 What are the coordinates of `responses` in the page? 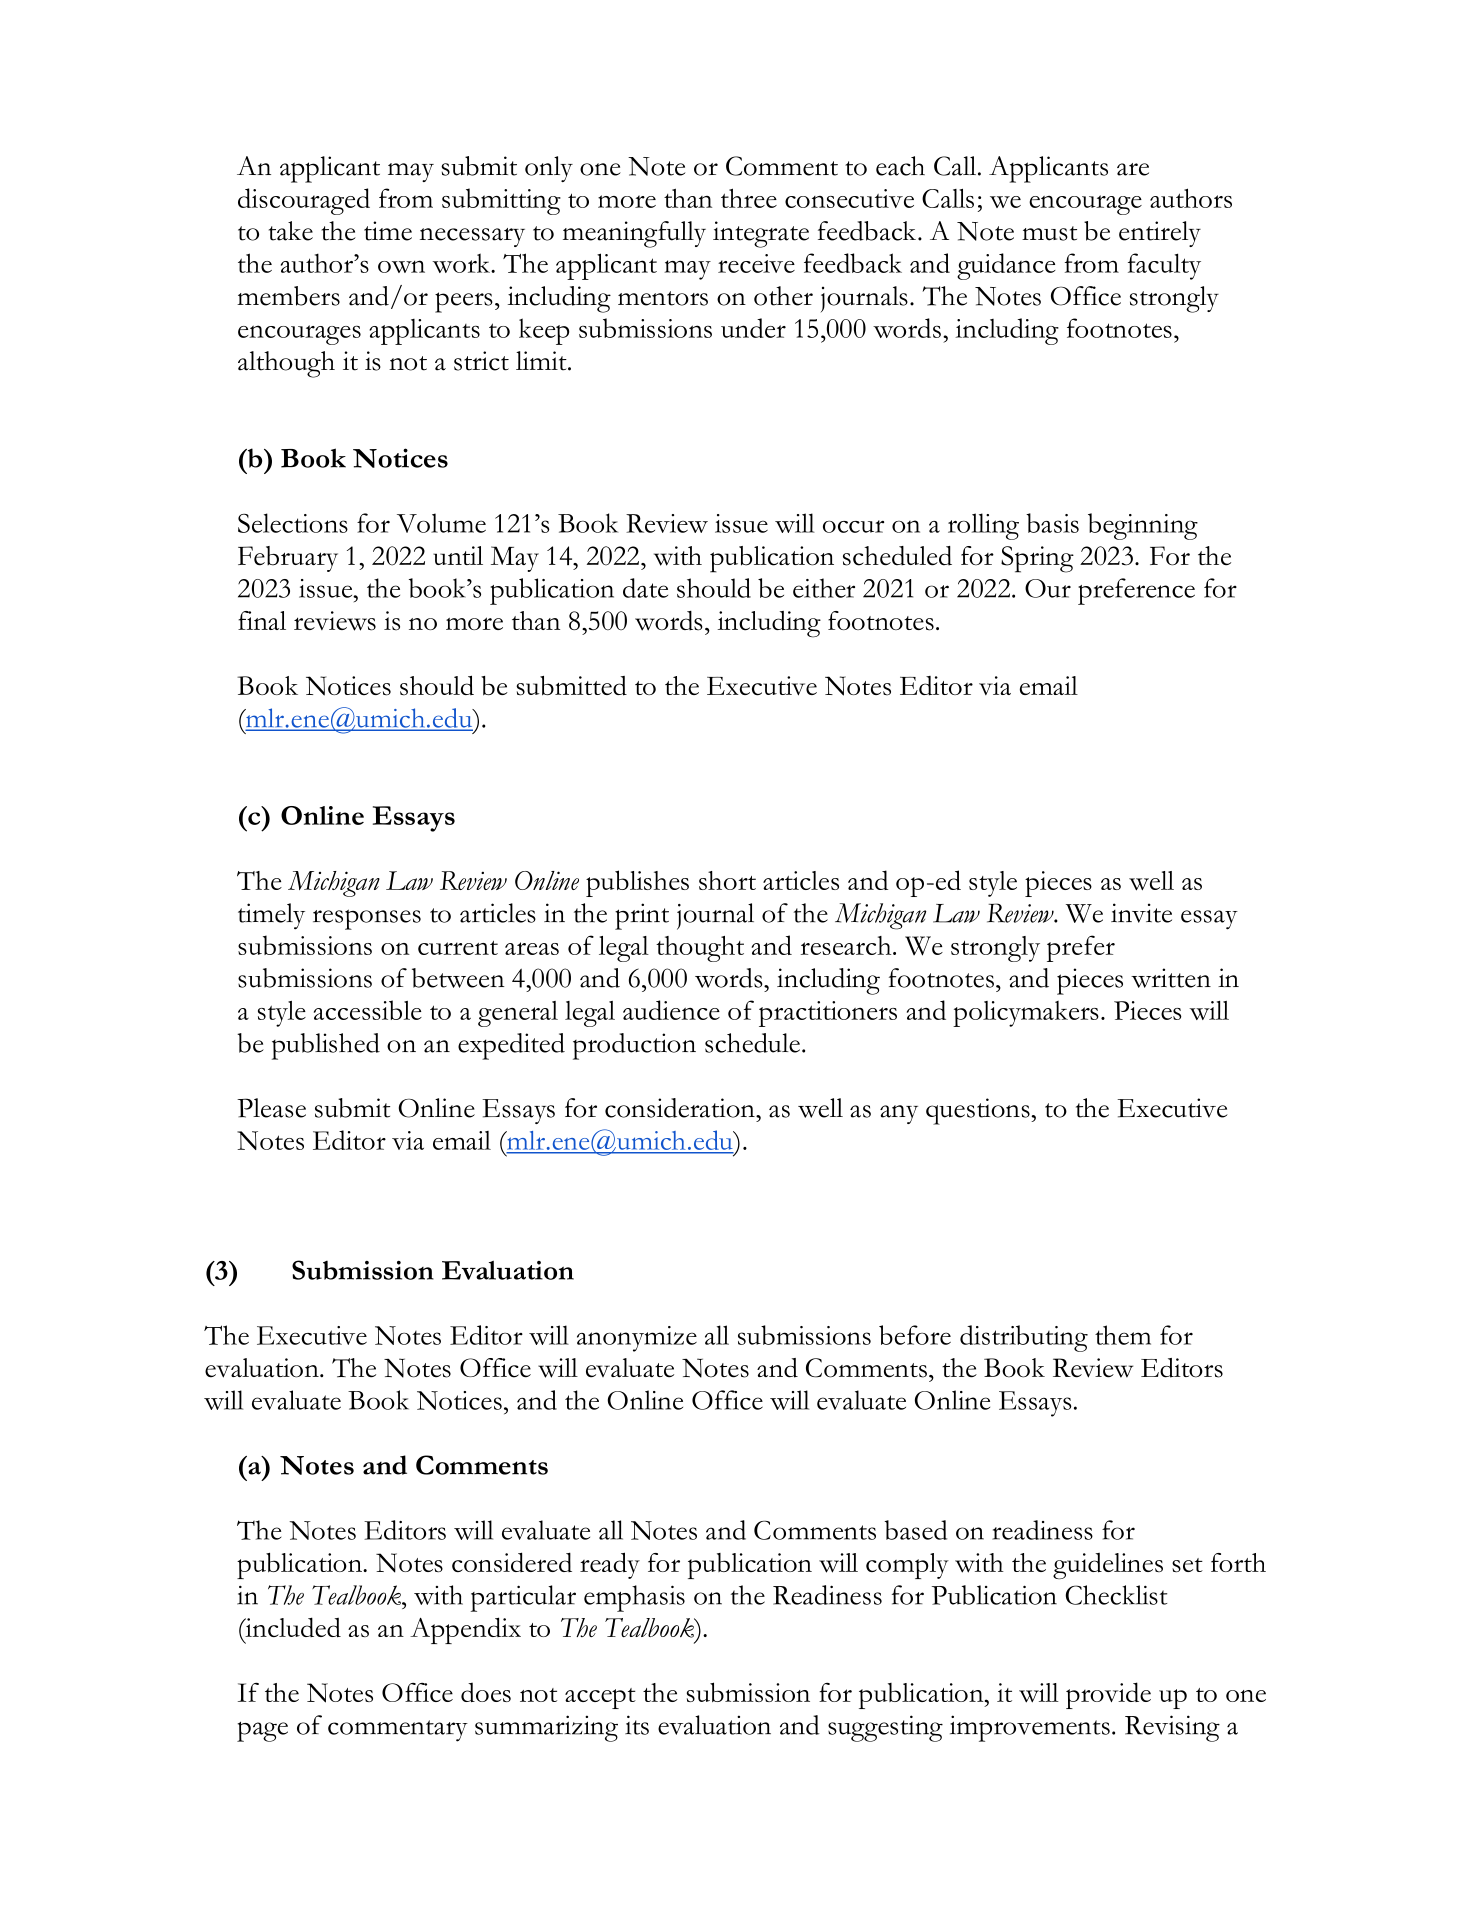 It's located at (367, 919).
